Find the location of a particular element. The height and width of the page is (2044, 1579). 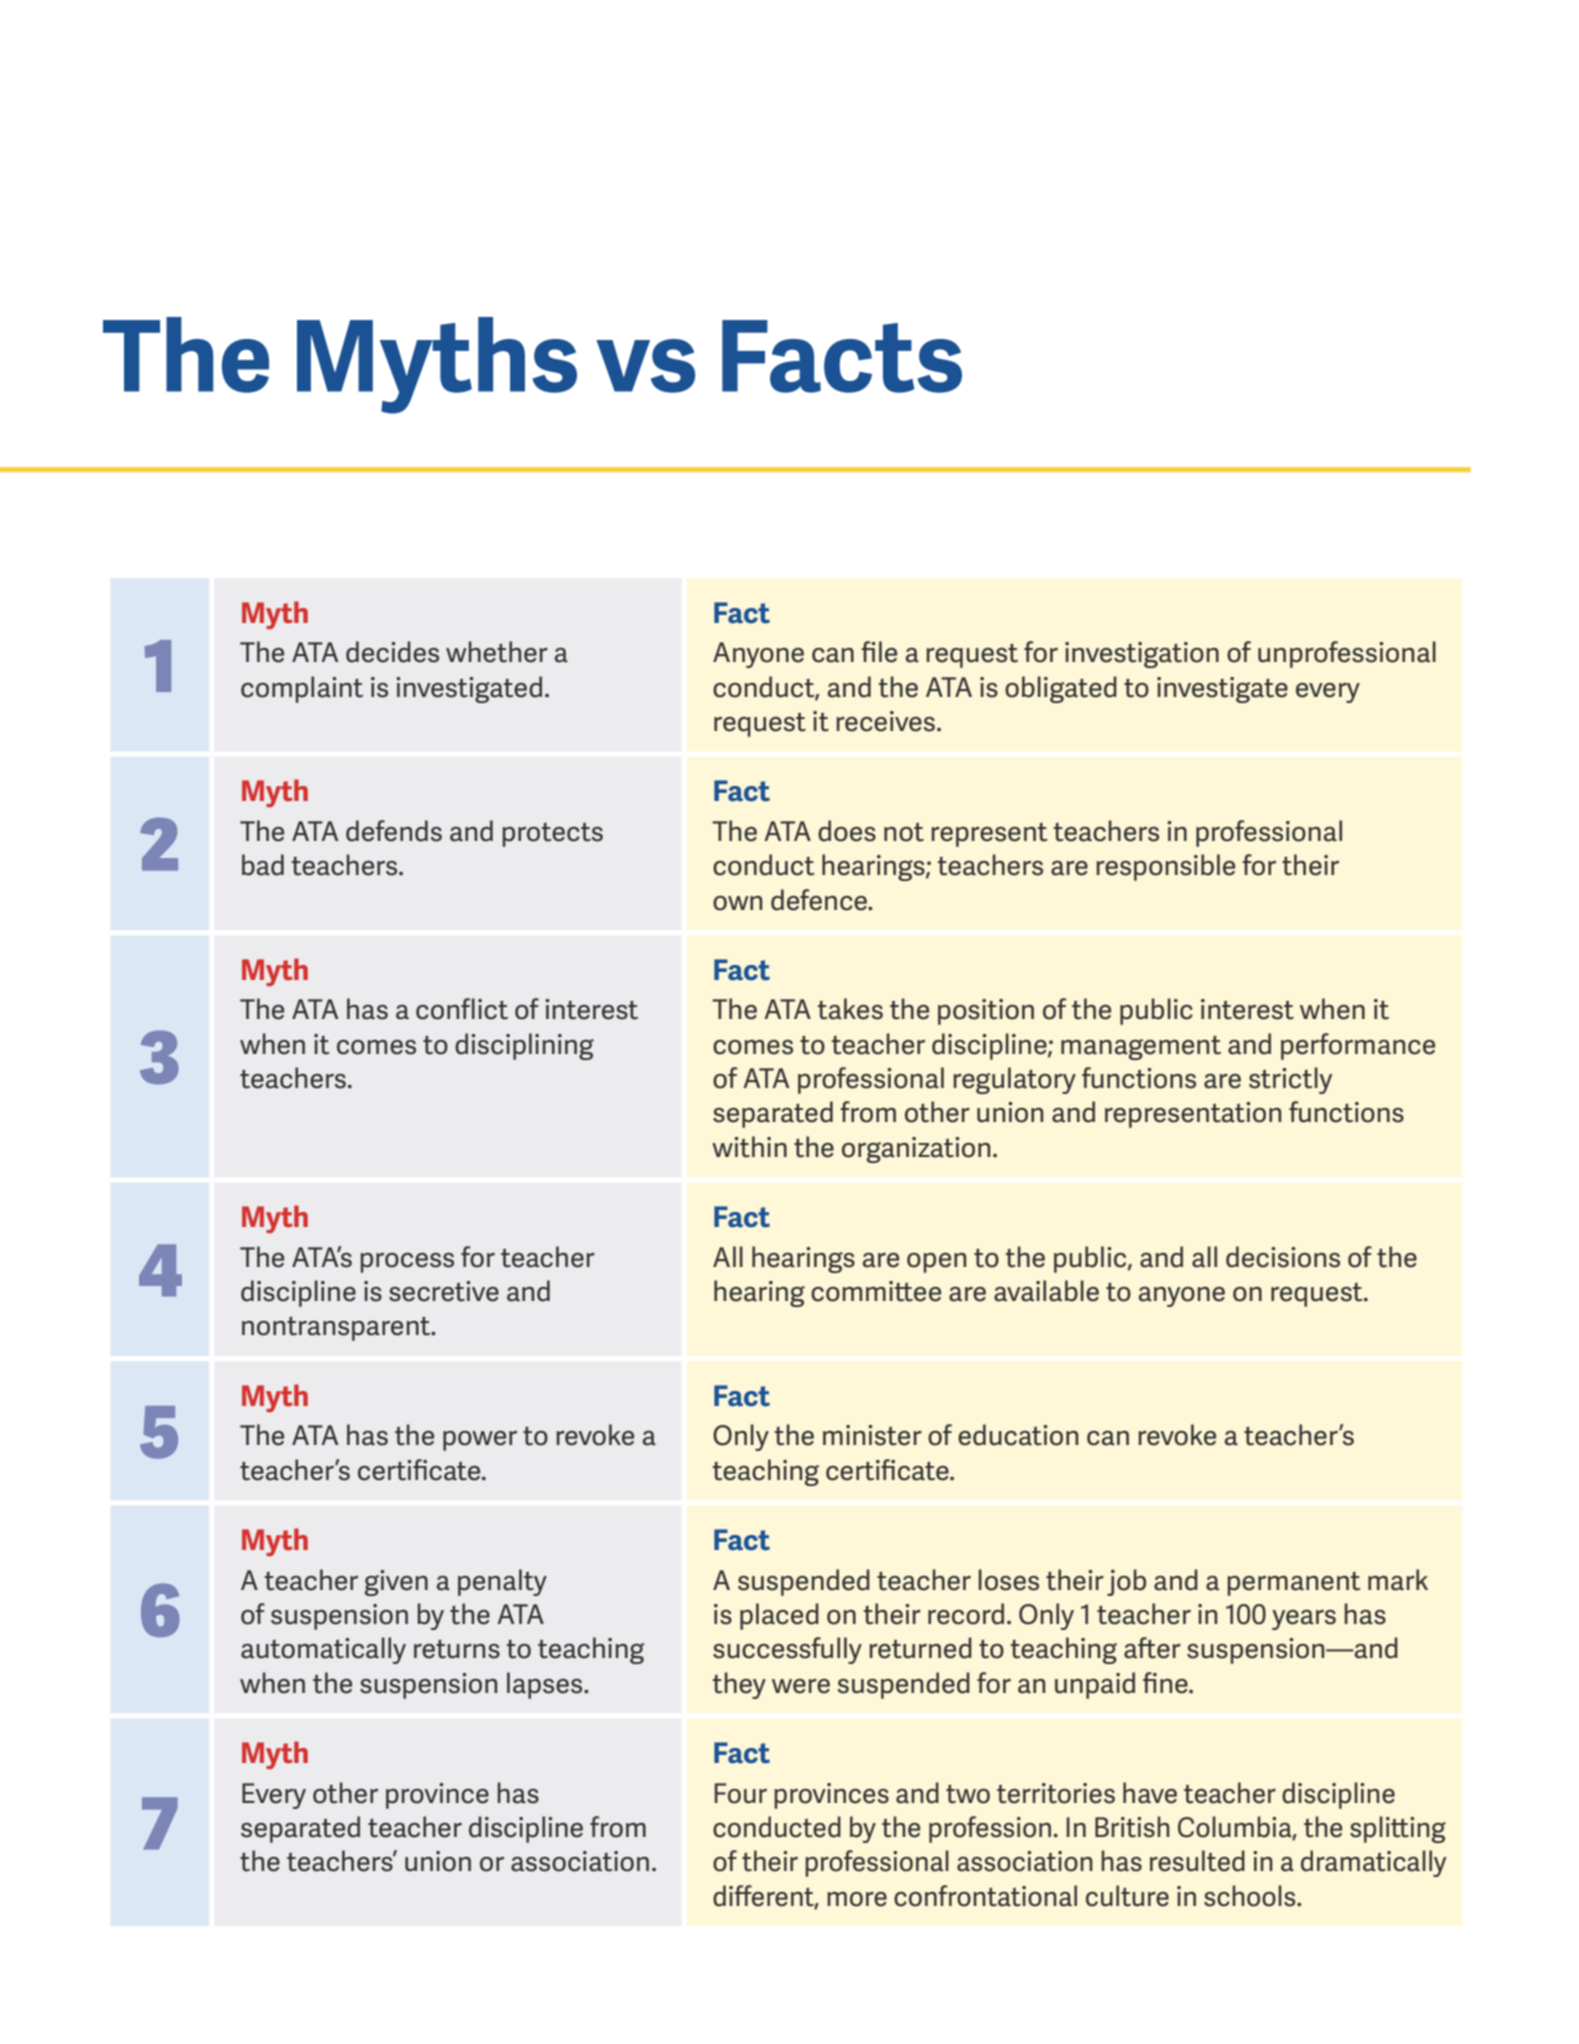

investigation is located at coordinates (1142, 655).
